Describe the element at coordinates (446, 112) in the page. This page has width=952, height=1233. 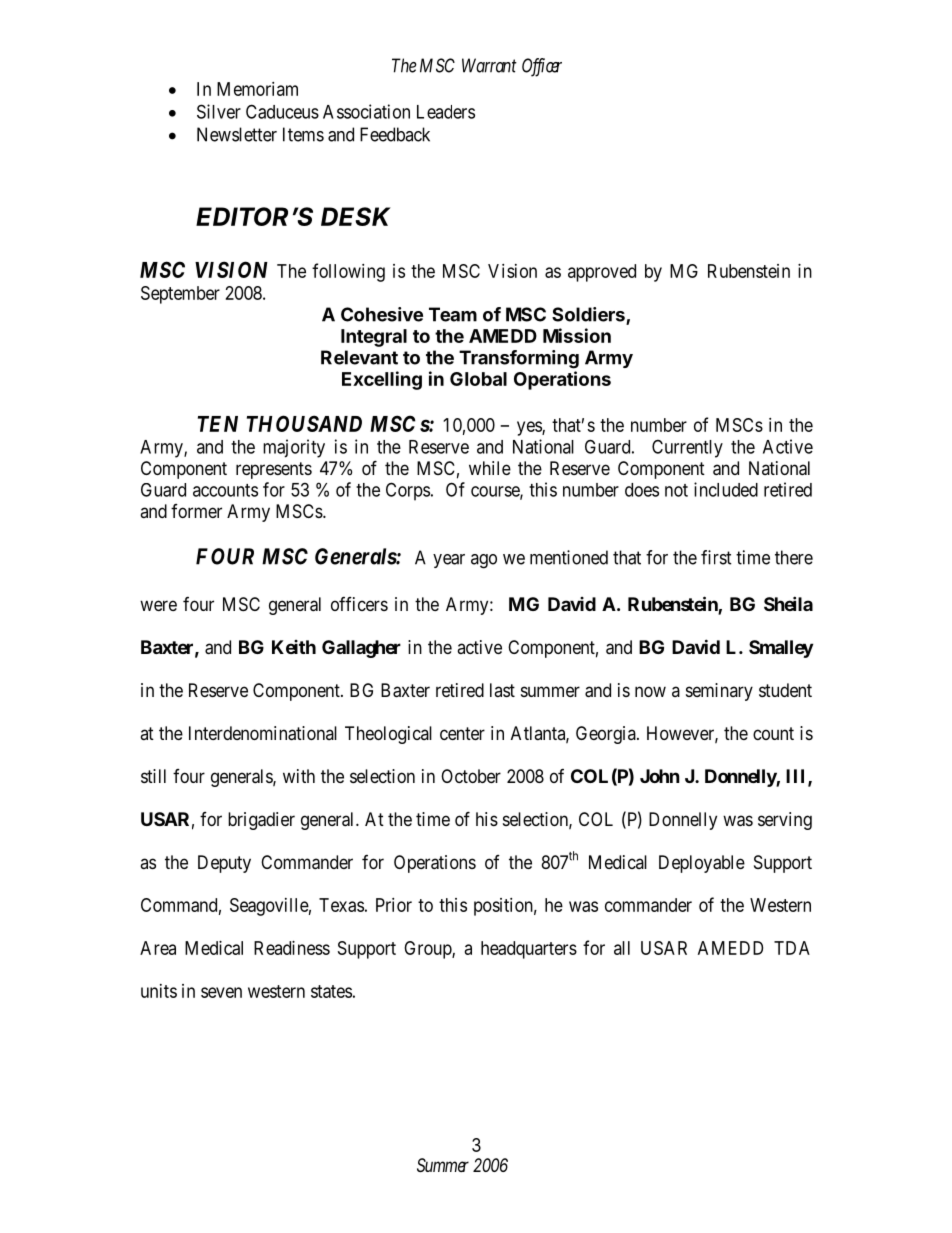
I see `Leaders` at that location.
